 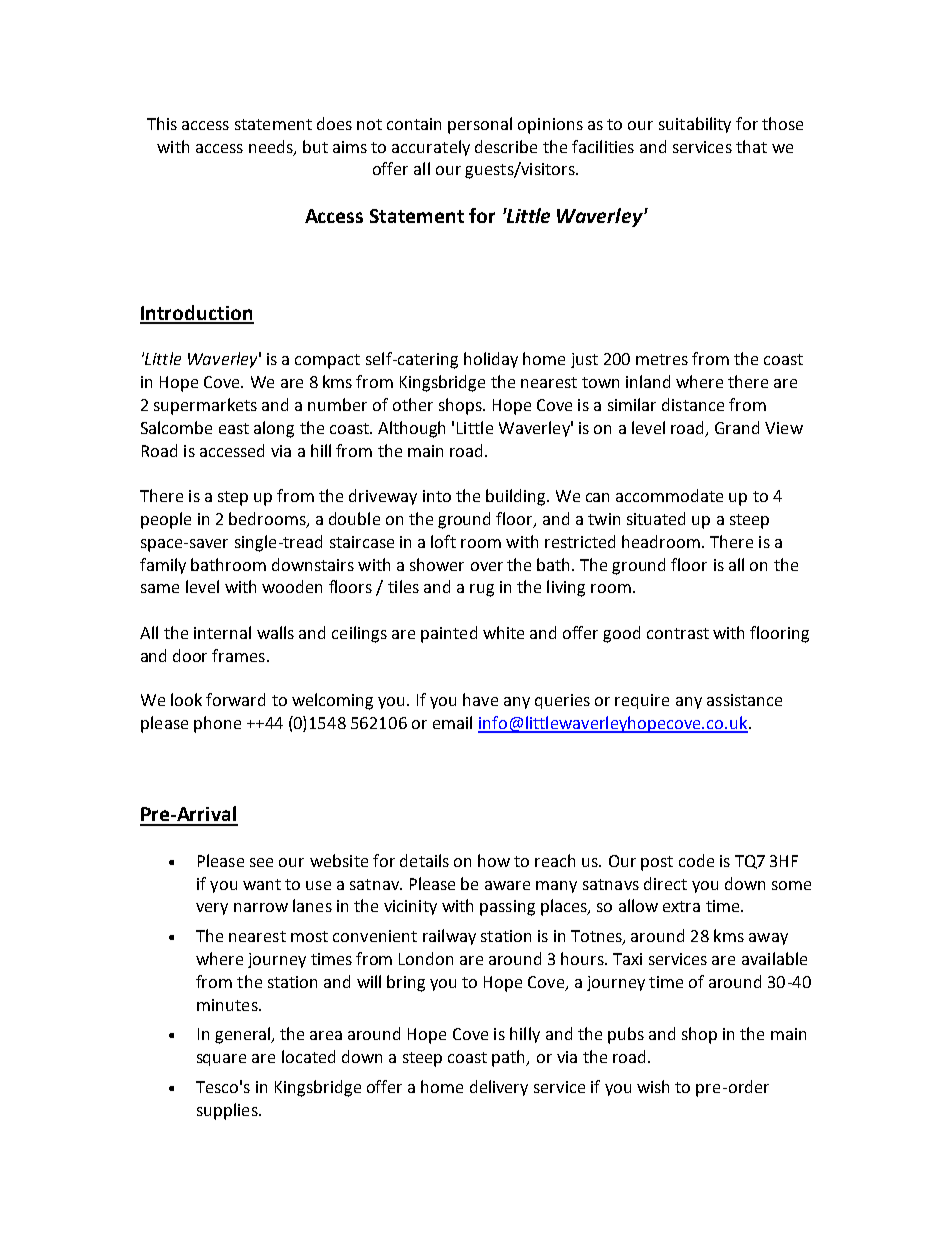 What do you see at coordinates (693, 404) in the screenshot?
I see `distance` at bounding box center [693, 404].
